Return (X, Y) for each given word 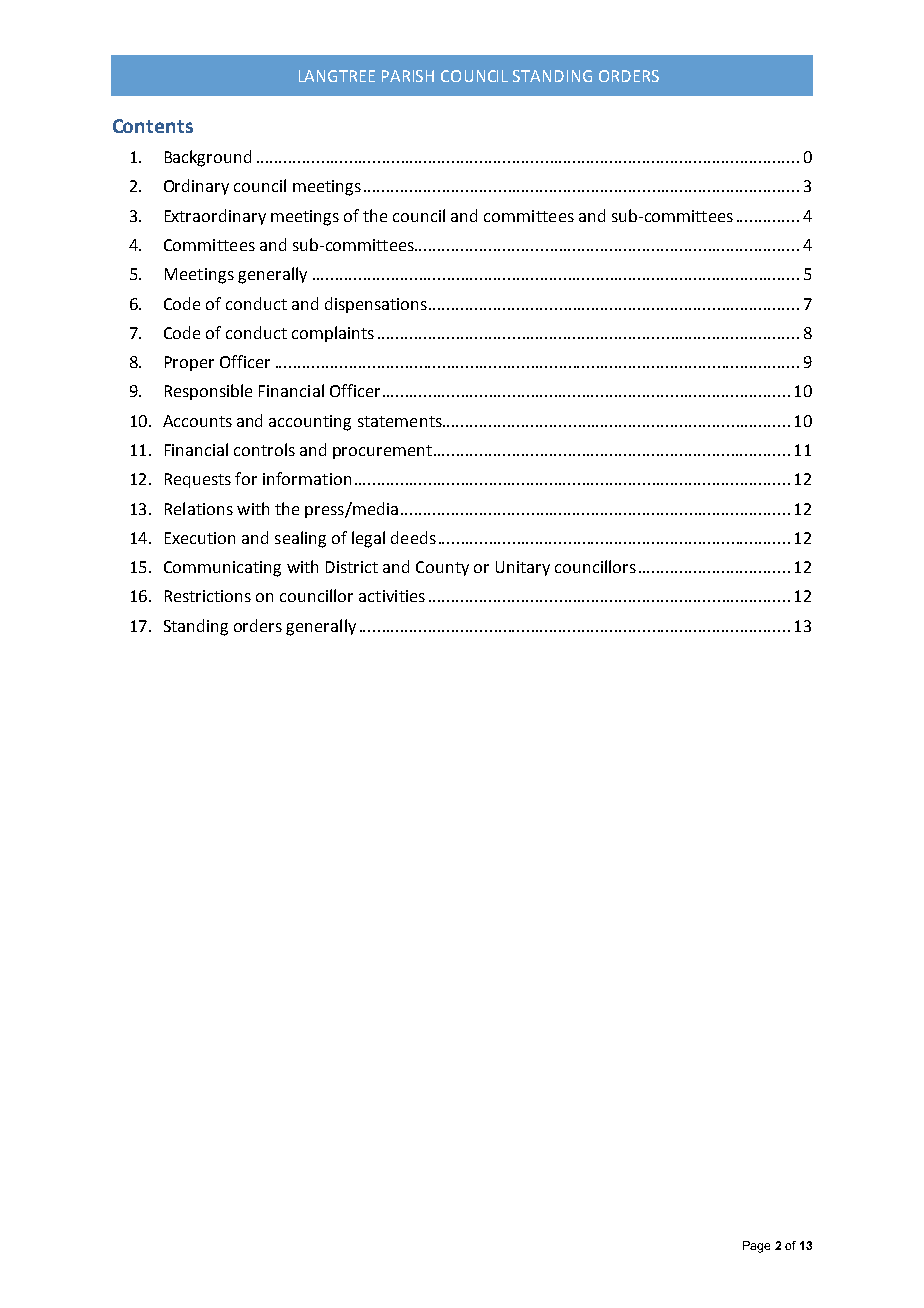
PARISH (408, 76)
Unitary (523, 568)
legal (368, 539)
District (352, 567)
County (442, 568)
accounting (310, 423)
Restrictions (208, 596)
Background (208, 158)
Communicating (222, 569)
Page (756, 1247)
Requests (198, 480)
